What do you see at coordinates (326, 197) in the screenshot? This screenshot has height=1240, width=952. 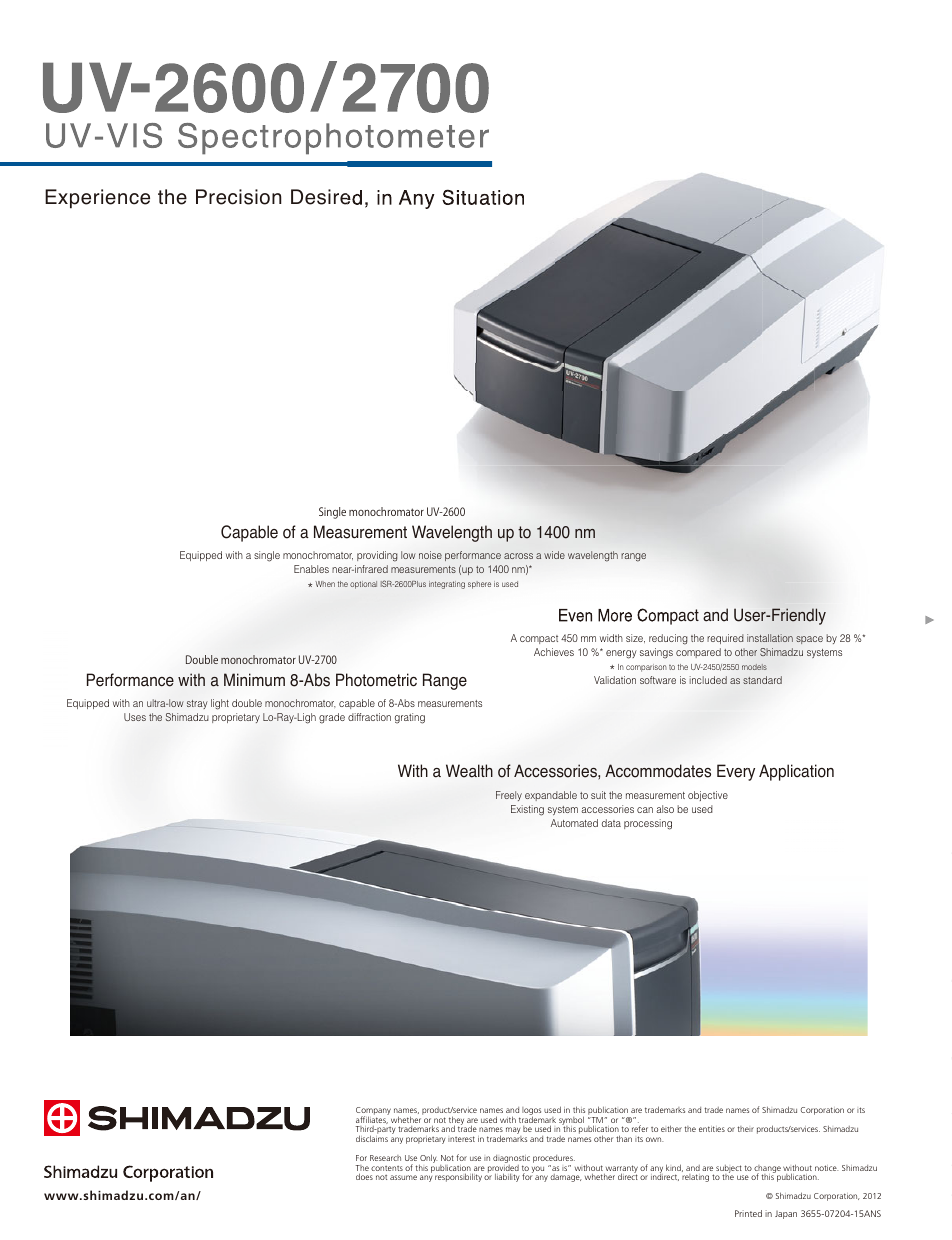 I see `Desired` at bounding box center [326, 197].
